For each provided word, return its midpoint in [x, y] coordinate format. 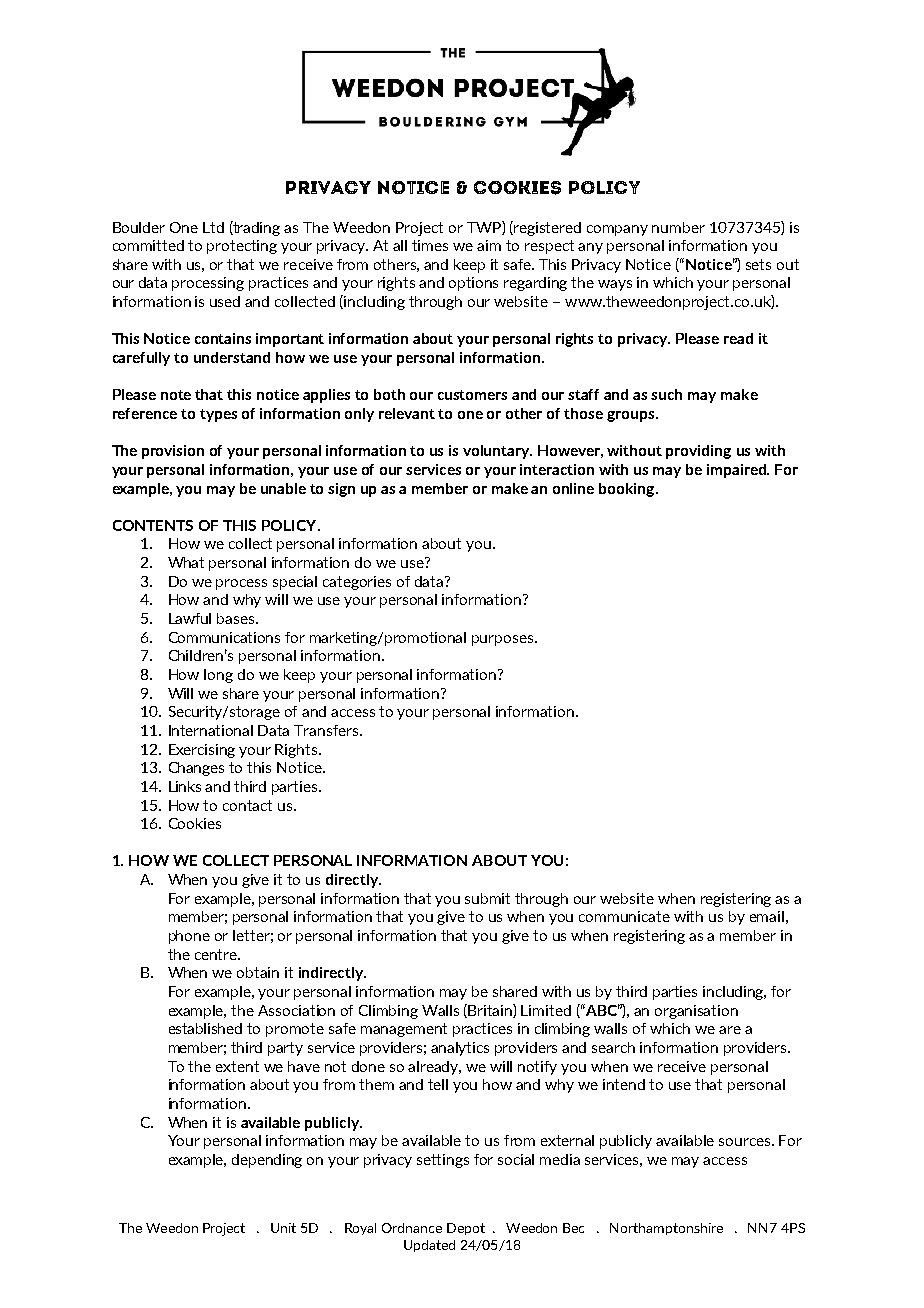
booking [628, 490]
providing [698, 452]
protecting [242, 247]
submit [487, 898]
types [218, 415]
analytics [460, 1049]
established [205, 1028]
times [430, 245]
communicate [624, 916]
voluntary [497, 452]
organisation [696, 1012]
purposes [502, 640]
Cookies [195, 823]
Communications [224, 637]
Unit [283, 1228]
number [678, 227]
